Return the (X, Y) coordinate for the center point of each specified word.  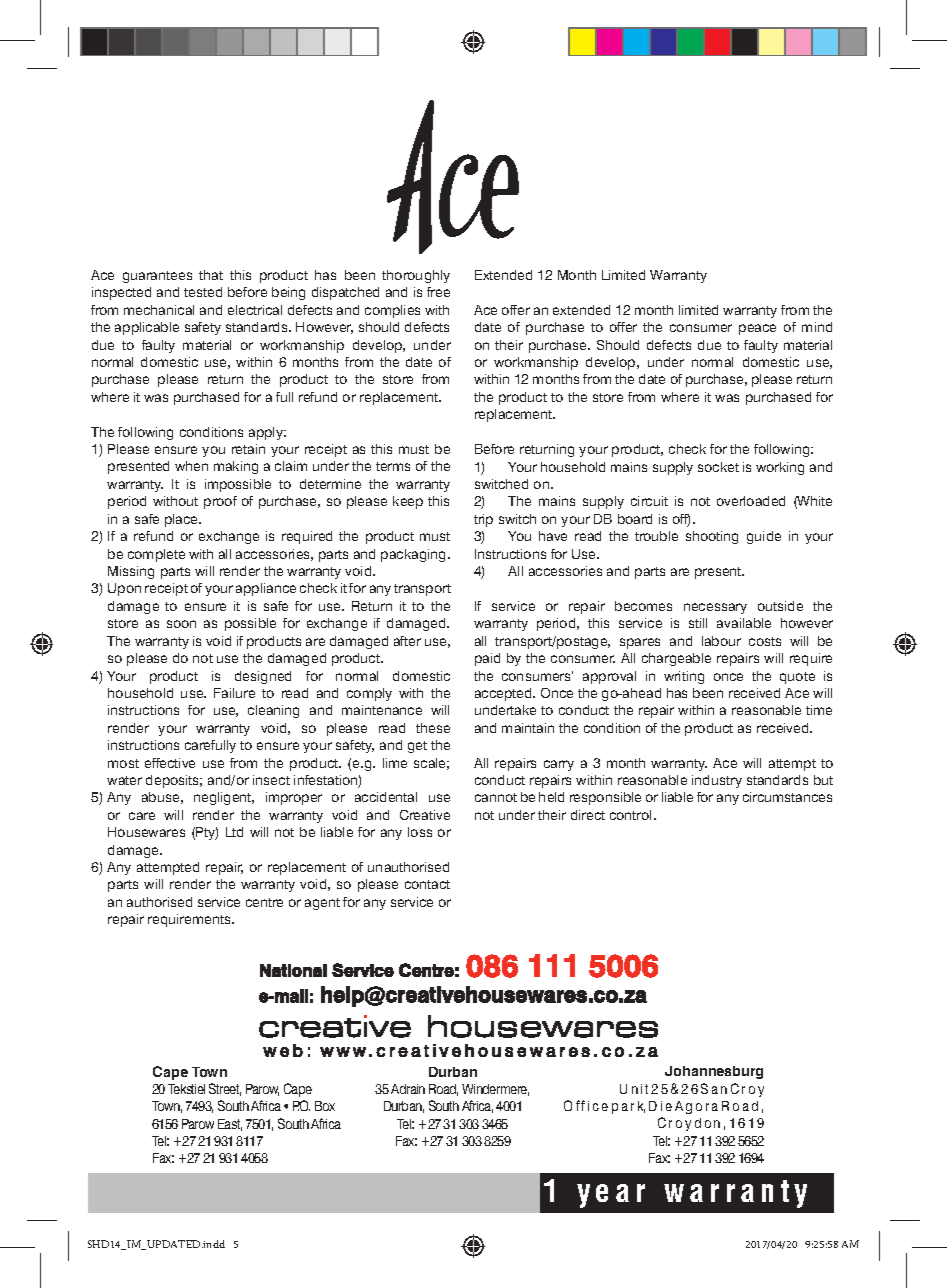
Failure (234, 693)
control (632, 815)
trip (483, 520)
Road (443, 1090)
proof (220, 502)
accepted (504, 694)
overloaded (751, 501)
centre (264, 902)
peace (757, 329)
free (438, 292)
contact (427, 884)
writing (684, 677)
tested (203, 292)
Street (225, 1089)
